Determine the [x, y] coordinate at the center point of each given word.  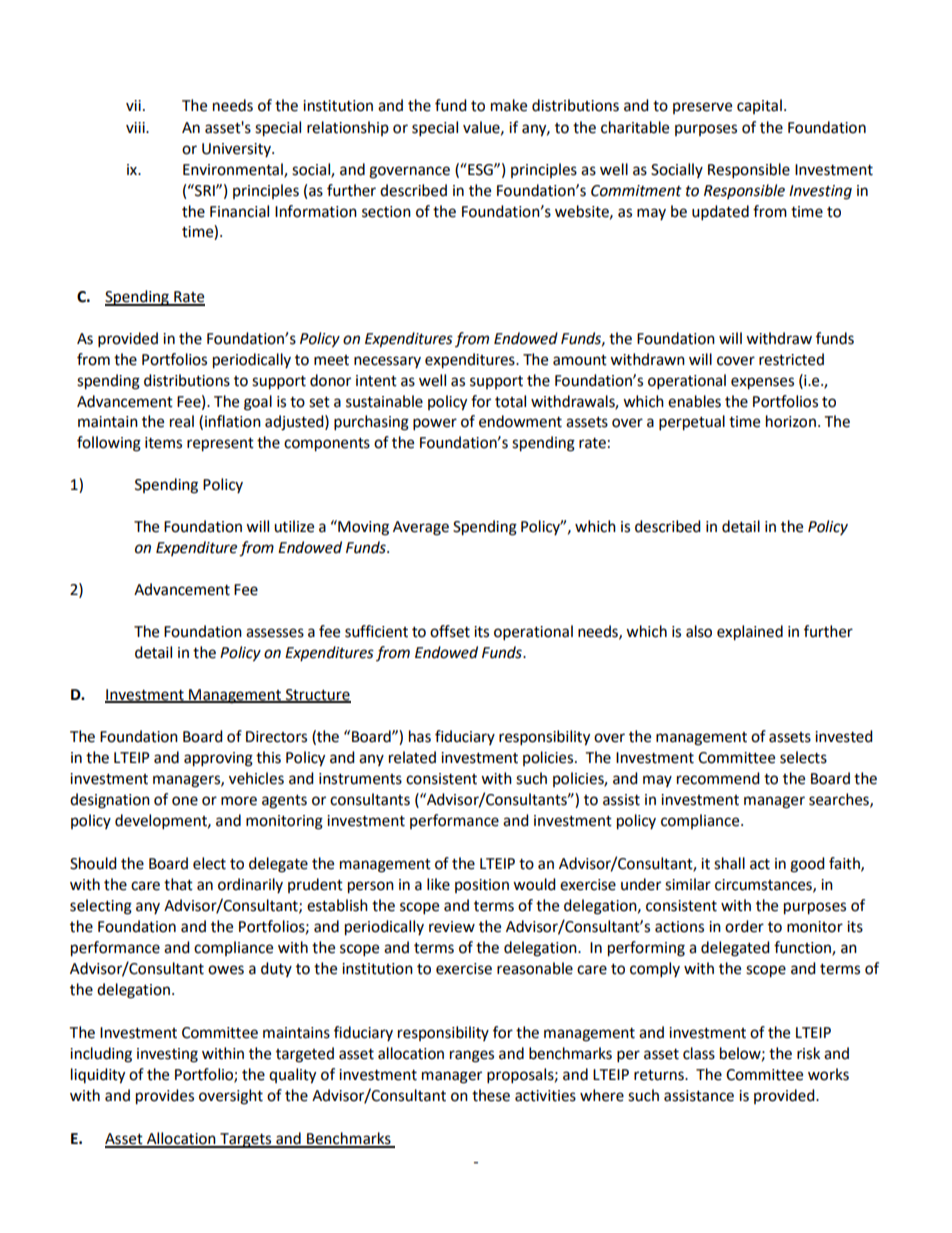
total [510, 401]
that [178, 884]
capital [759, 106]
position [482, 886]
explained [750, 633]
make [509, 105]
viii [136, 127]
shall [729, 863]
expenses [762, 383]
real [182, 421]
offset [450, 631]
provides [165, 1097]
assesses [275, 633]
